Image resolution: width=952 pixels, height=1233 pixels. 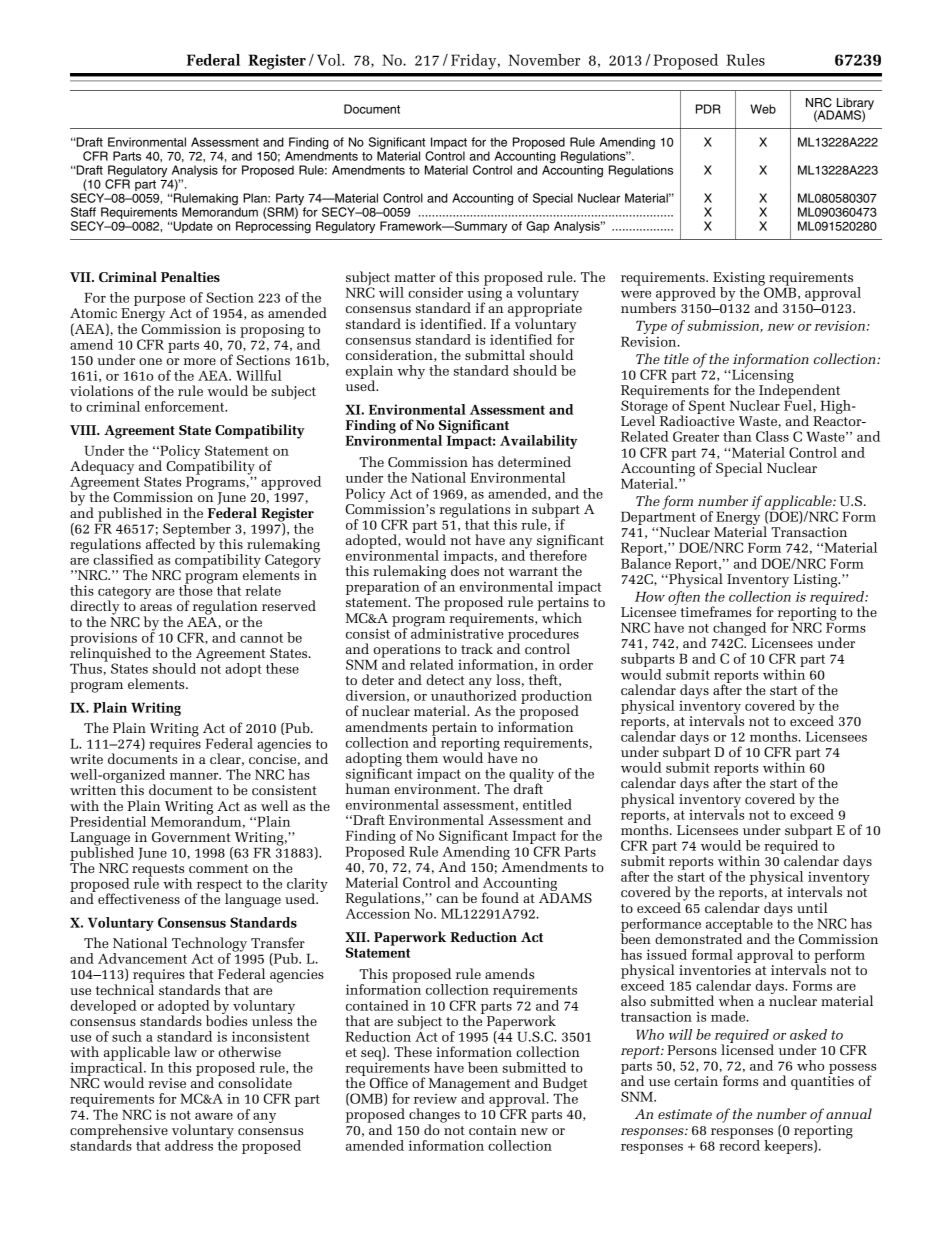 What do you see at coordinates (457, 632) in the document?
I see `administrative` at bounding box center [457, 632].
